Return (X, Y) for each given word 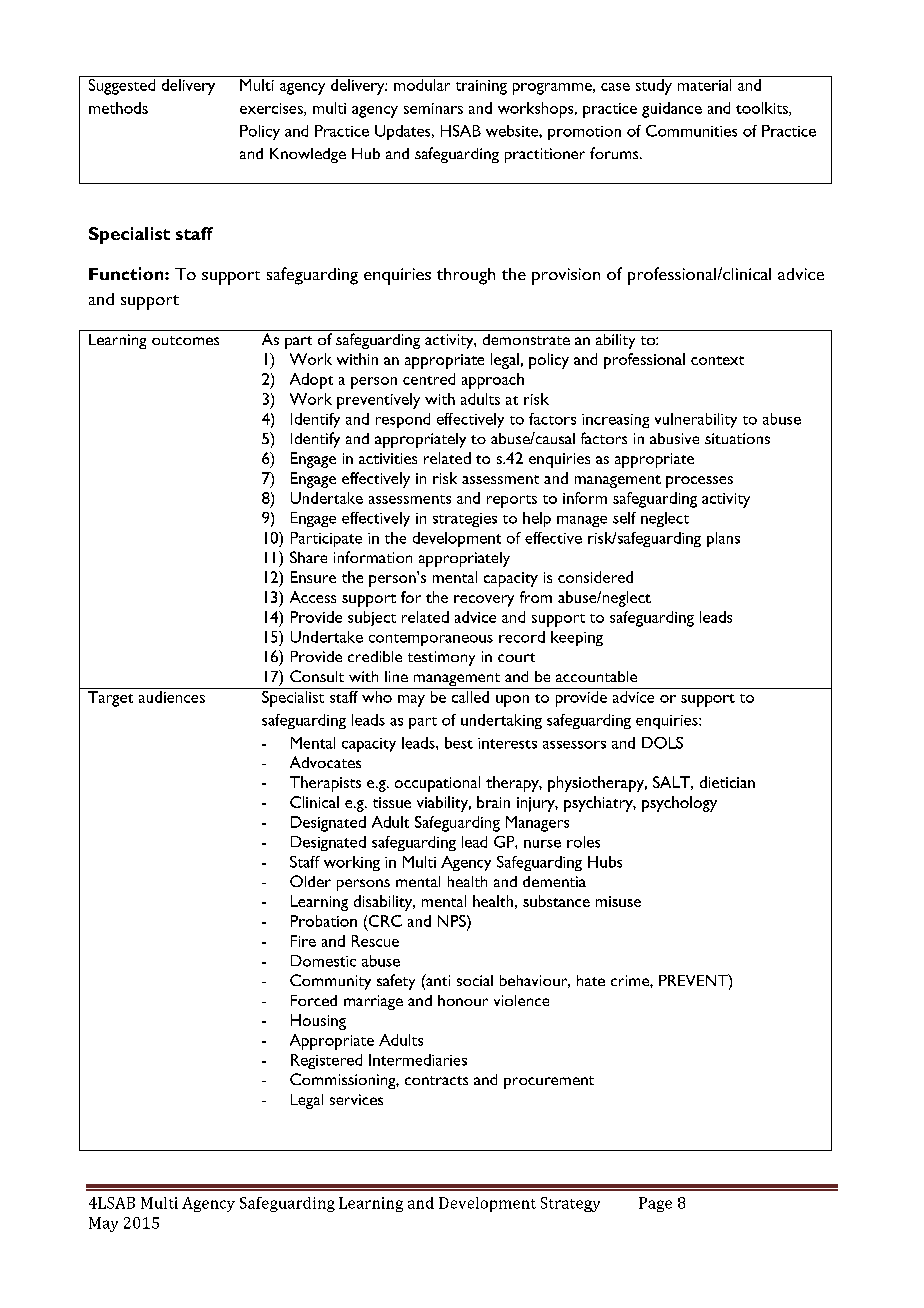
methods (118, 108)
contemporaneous (431, 640)
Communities (691, 131)
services (356, 1099)
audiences (172, 697)
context (717, 360)
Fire (303, 941)
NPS (453, 921)
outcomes (185, 340)
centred (429, 379)
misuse (618, 901)
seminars (433, 108)
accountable (596, 676)
